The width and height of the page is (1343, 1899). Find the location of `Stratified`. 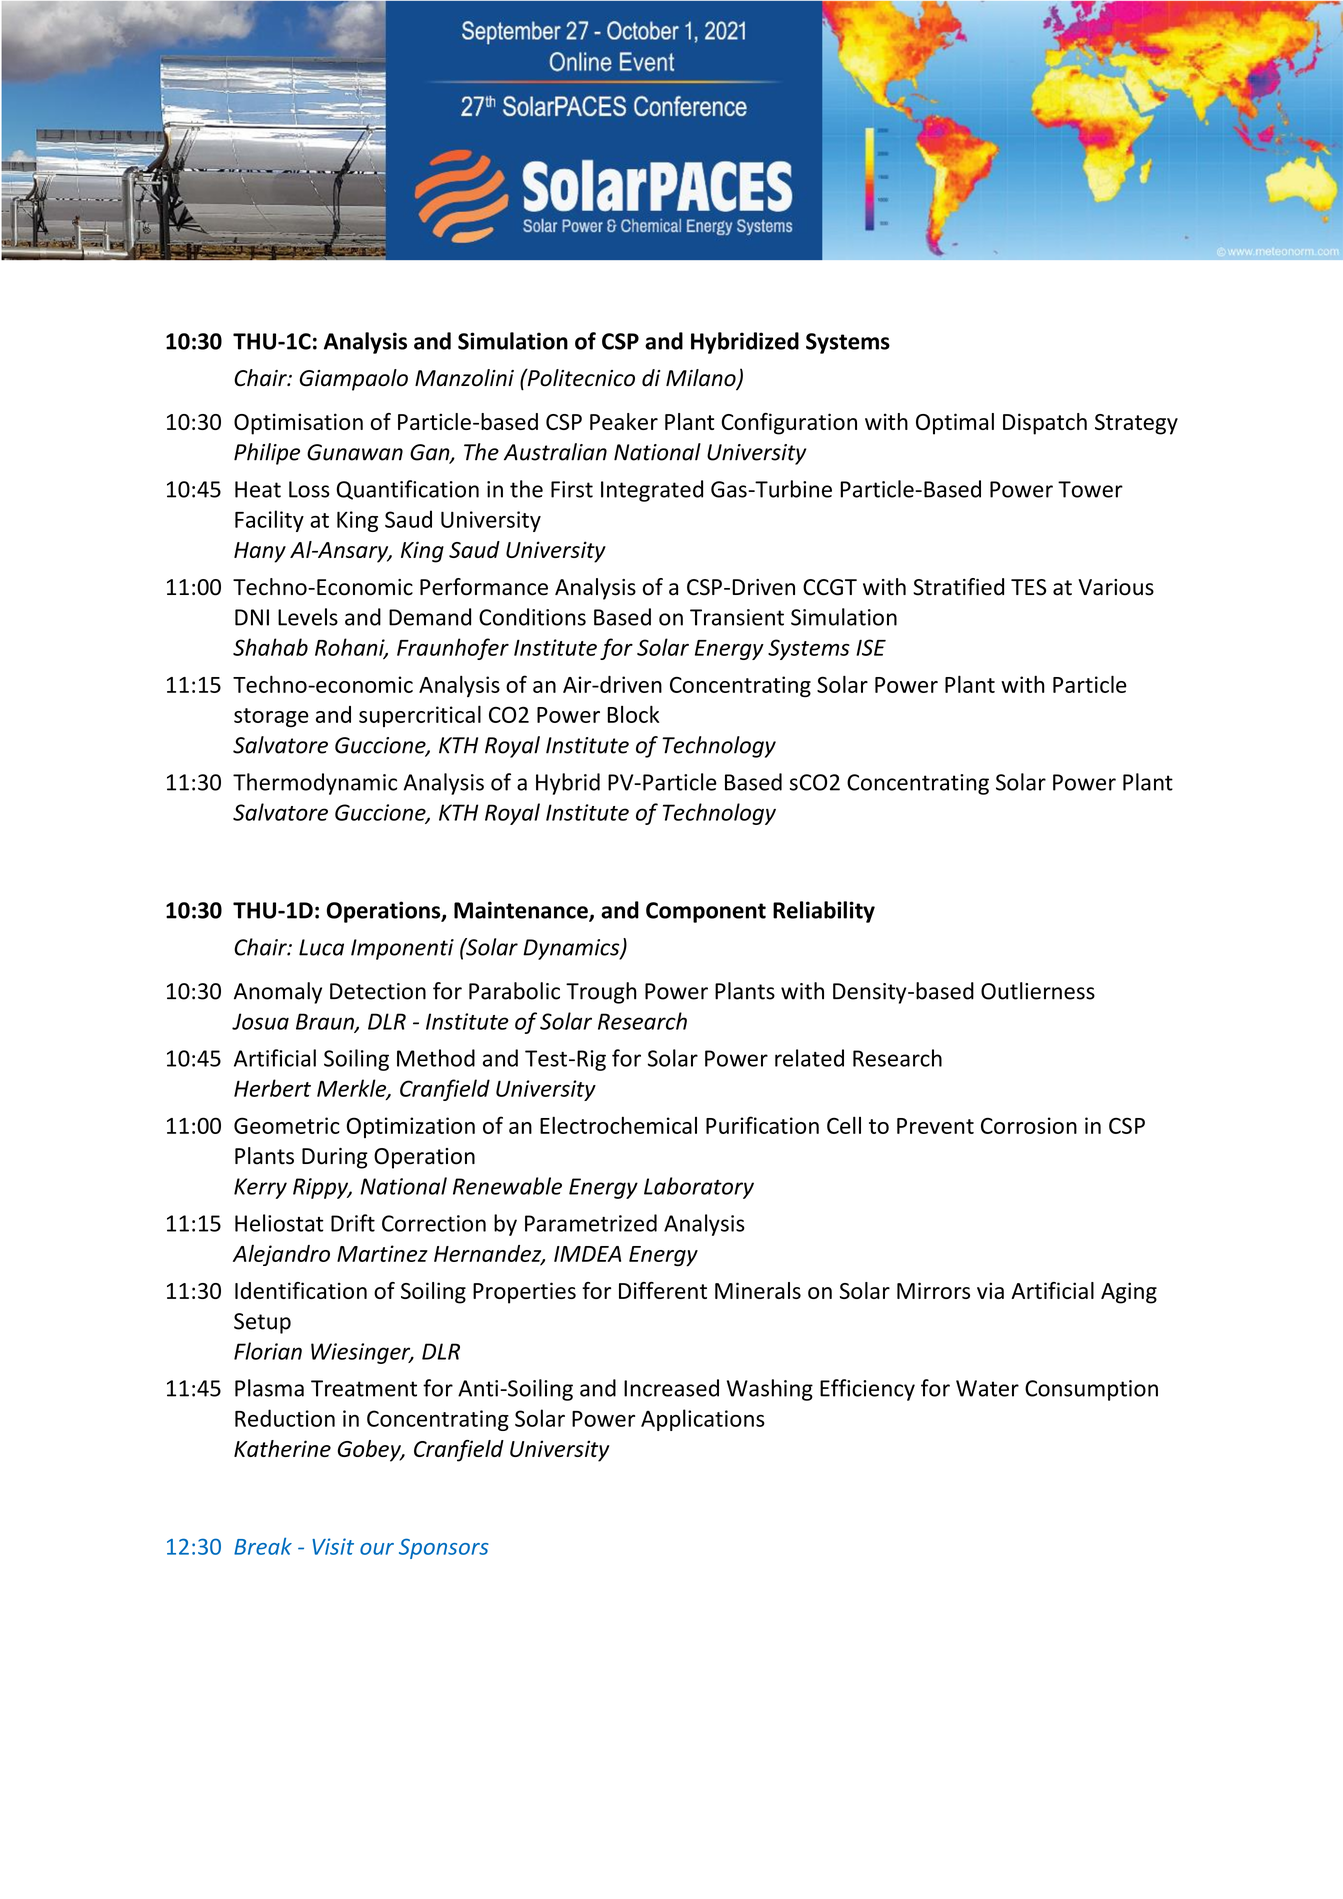

Stratified is located at coordinates (958, 587).
